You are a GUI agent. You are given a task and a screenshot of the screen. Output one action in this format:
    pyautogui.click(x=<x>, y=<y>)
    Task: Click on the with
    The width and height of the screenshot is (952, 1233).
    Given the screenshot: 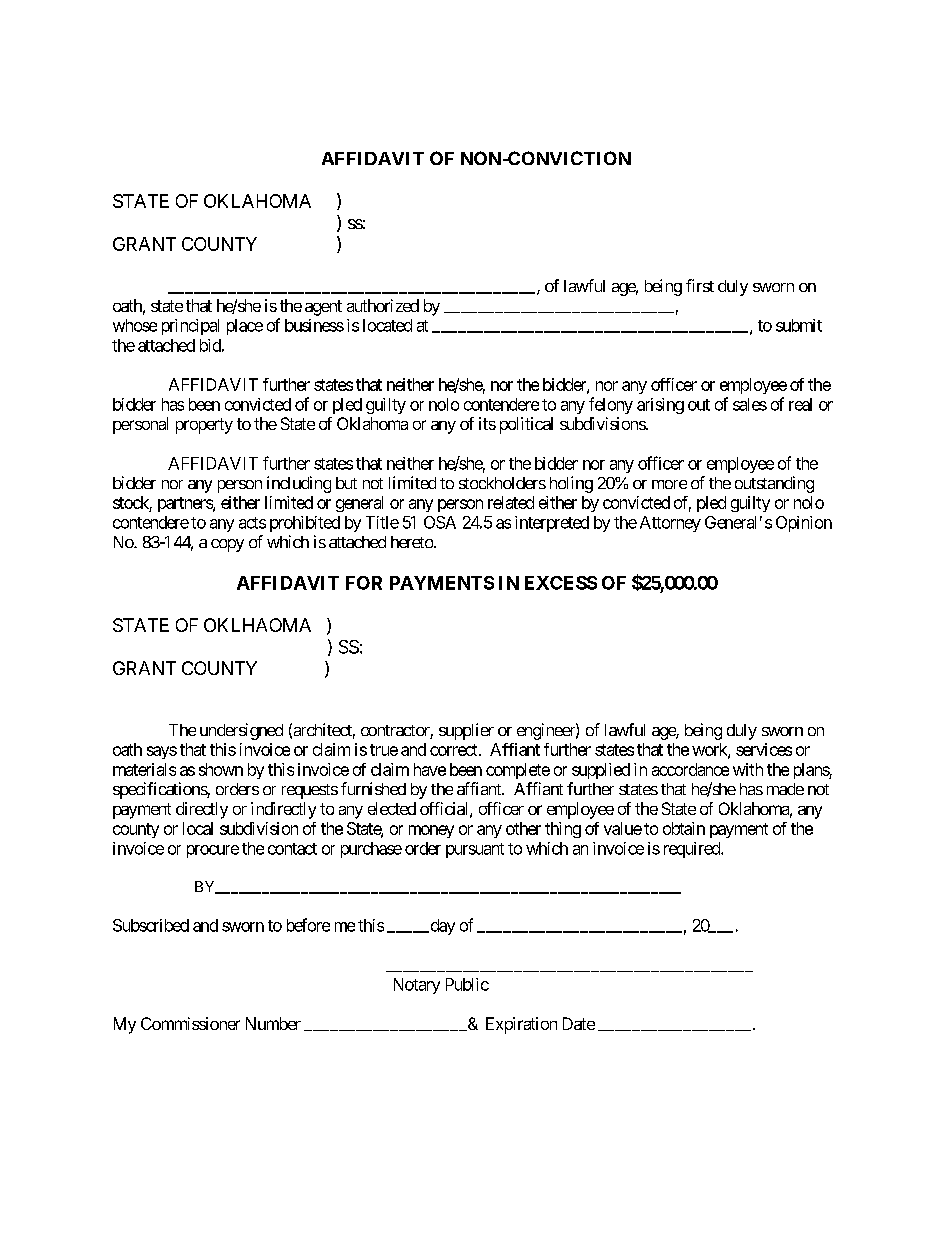 What is the action you would take?
    pyautogui.click(x=748, y=769)
